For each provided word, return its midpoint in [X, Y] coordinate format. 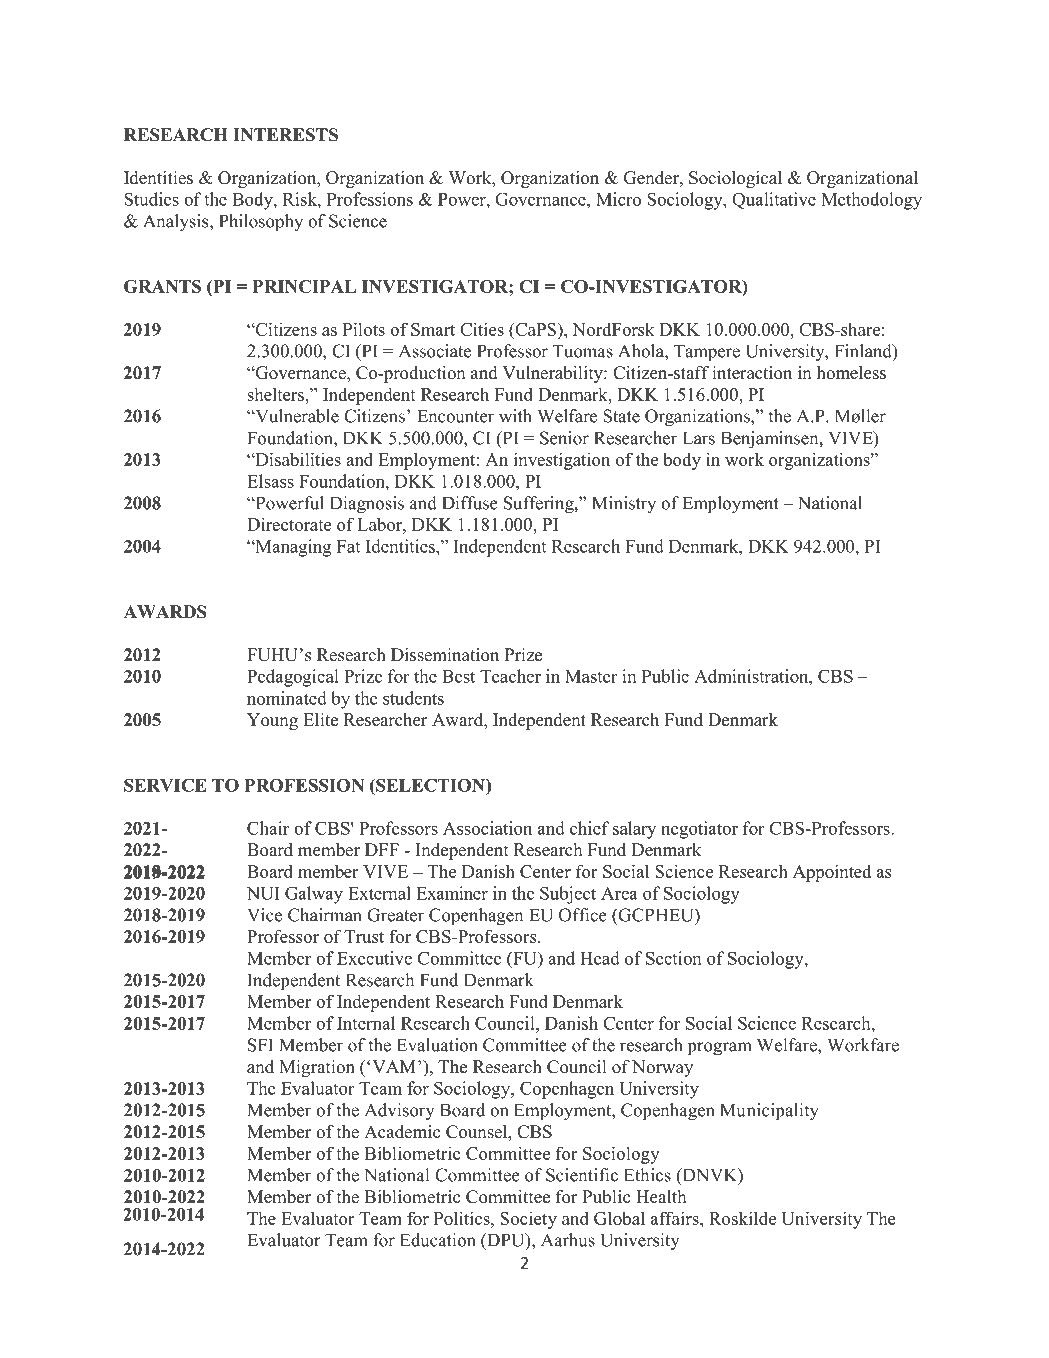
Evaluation [437, 1045]
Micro [618, 199]
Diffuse [470, 503]
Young [272, 721]
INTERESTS [285, 135]
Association [487, 828]
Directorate [289, 524]
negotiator [699, 830]
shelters [276, 394]
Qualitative [774, 200]
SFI [260, 1045]
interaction [752, 373]
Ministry [624, 505]
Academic [402, 1132]
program [720, 1049]
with [515, 416]
